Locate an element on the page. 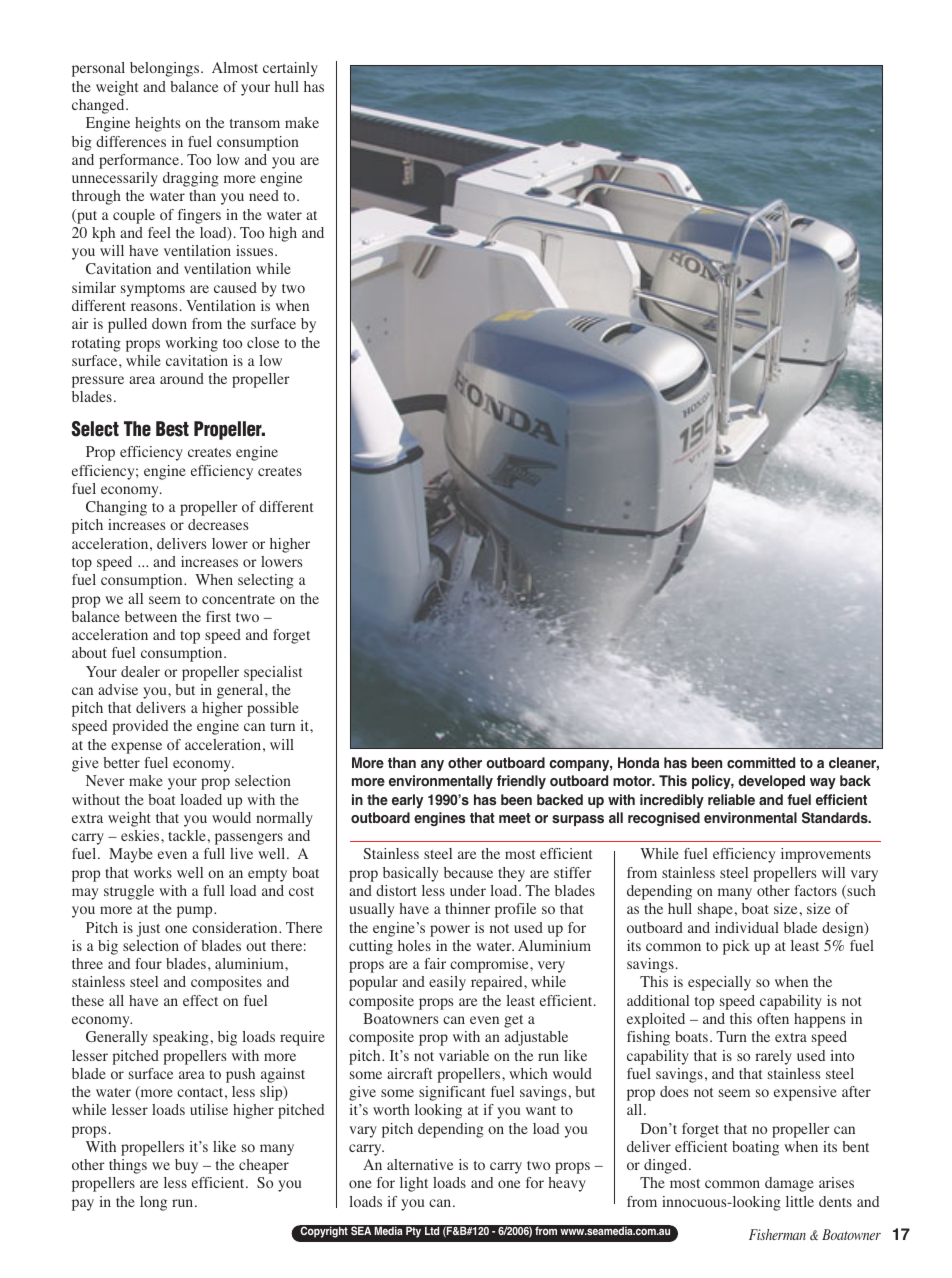  light is located at coordinates (414, 1184).
